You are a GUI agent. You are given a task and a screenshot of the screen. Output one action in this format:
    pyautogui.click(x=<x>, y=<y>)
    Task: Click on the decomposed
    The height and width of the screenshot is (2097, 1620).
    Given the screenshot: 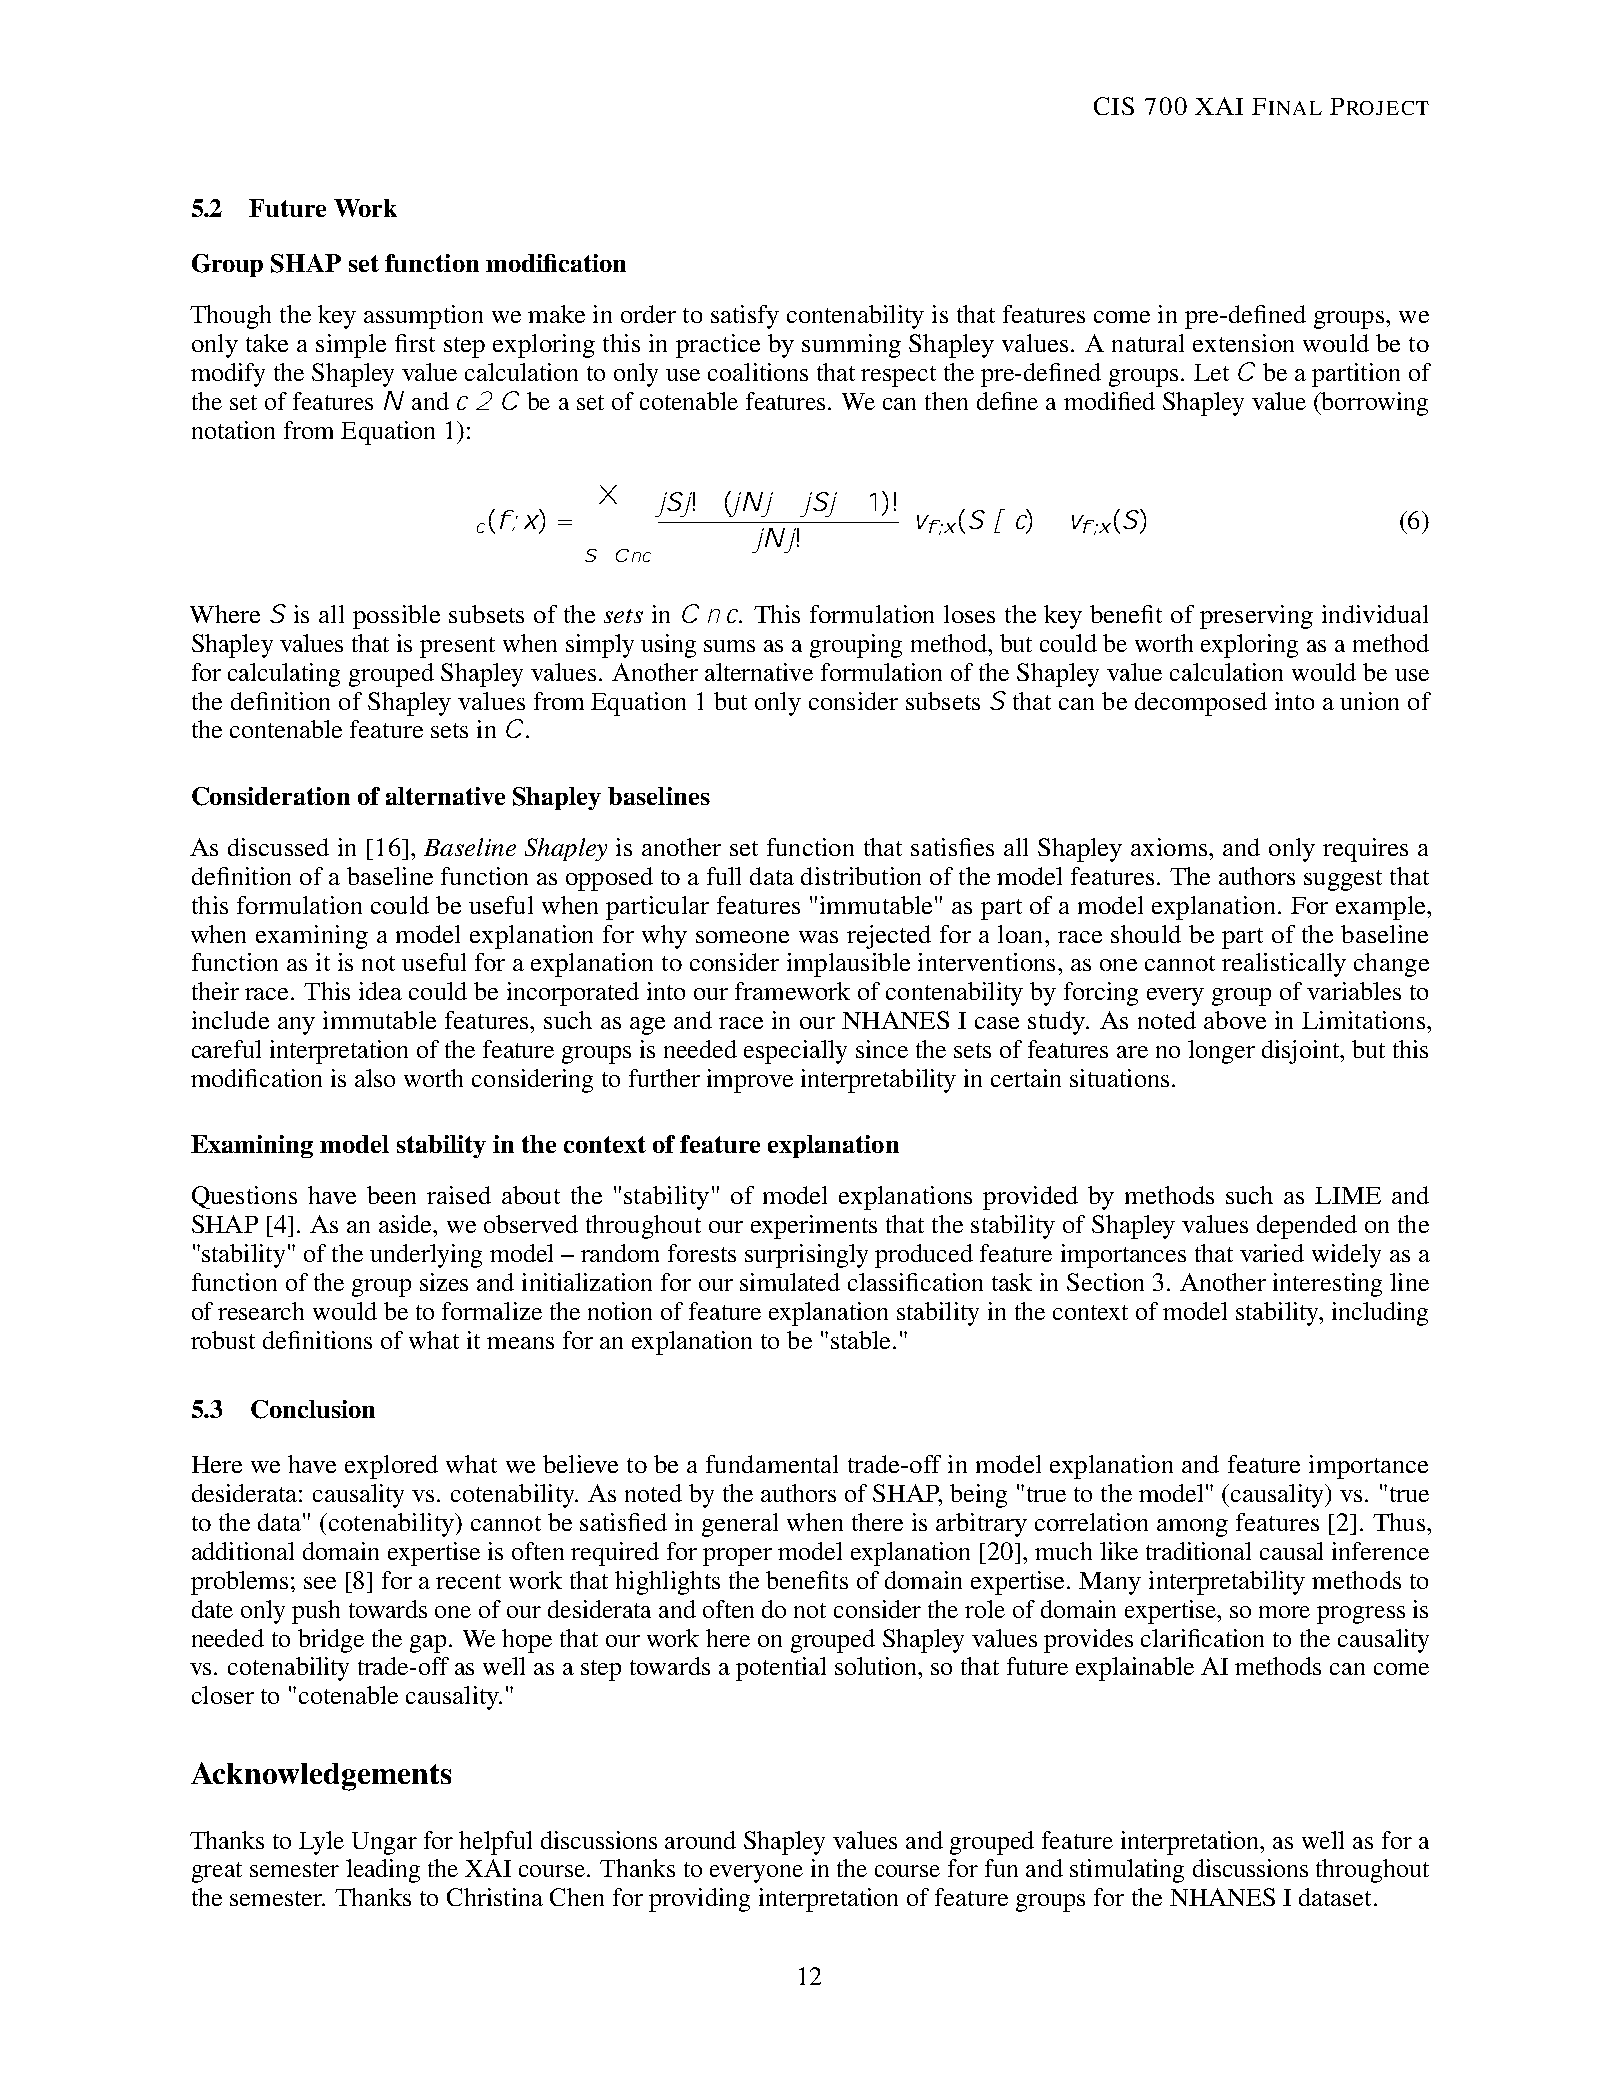 What is the action you would take?
    pyautogui.click(x=1201, y=704)
